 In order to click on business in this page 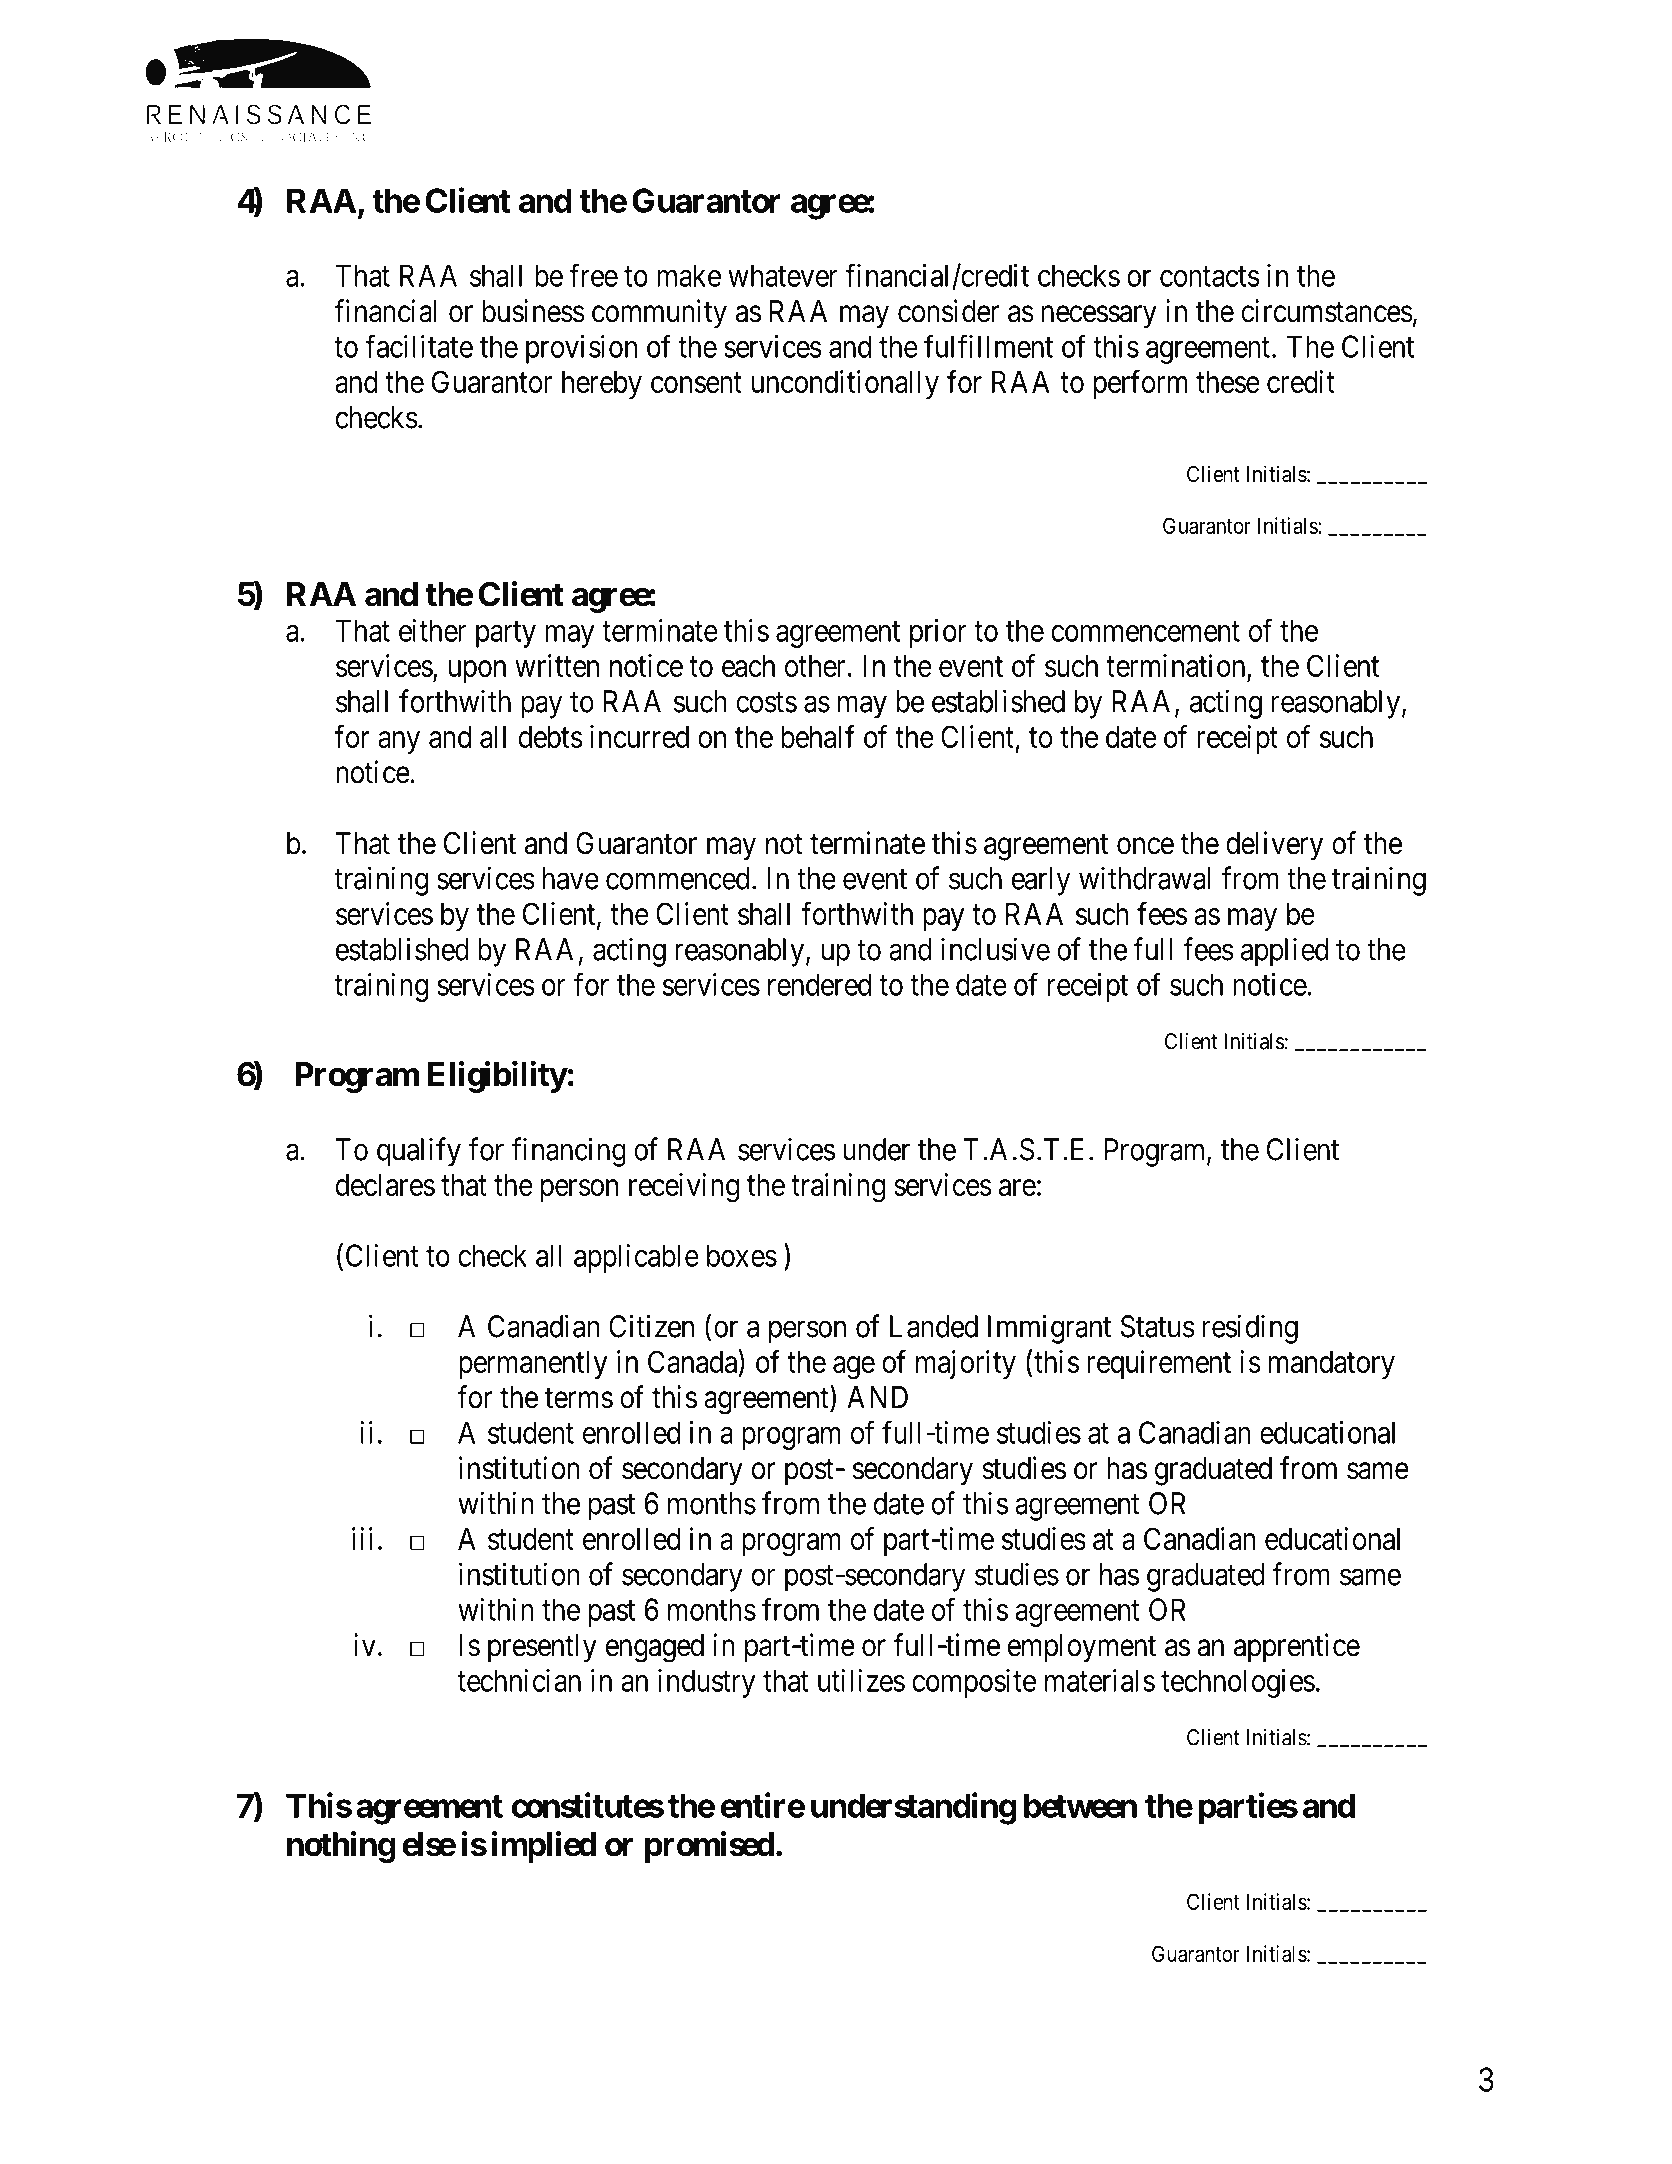, I will do `click(534, 311)`.
